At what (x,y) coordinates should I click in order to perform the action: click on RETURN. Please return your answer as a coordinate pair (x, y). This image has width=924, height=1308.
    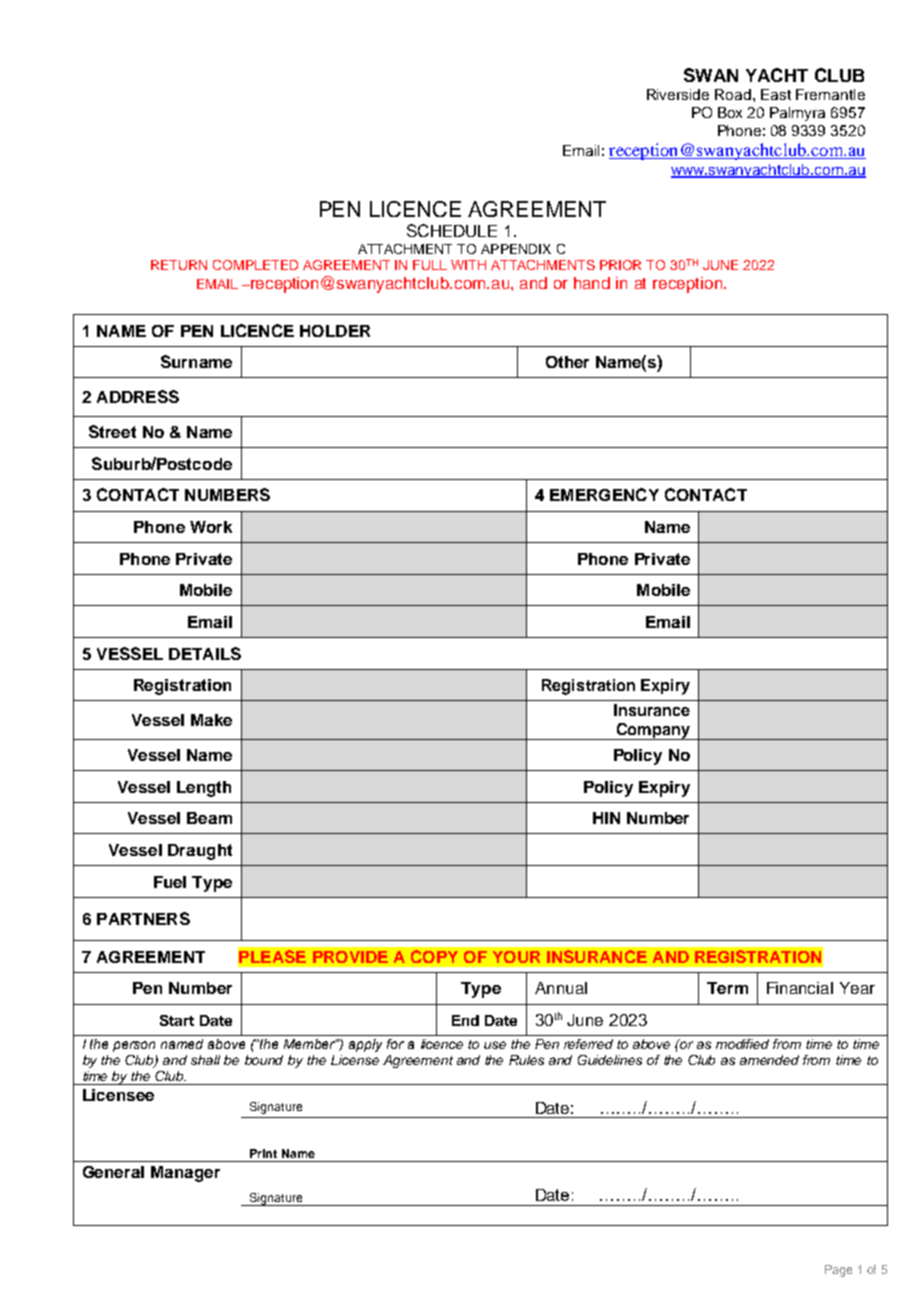
    Looking at the image, I should click on (179, 265).
